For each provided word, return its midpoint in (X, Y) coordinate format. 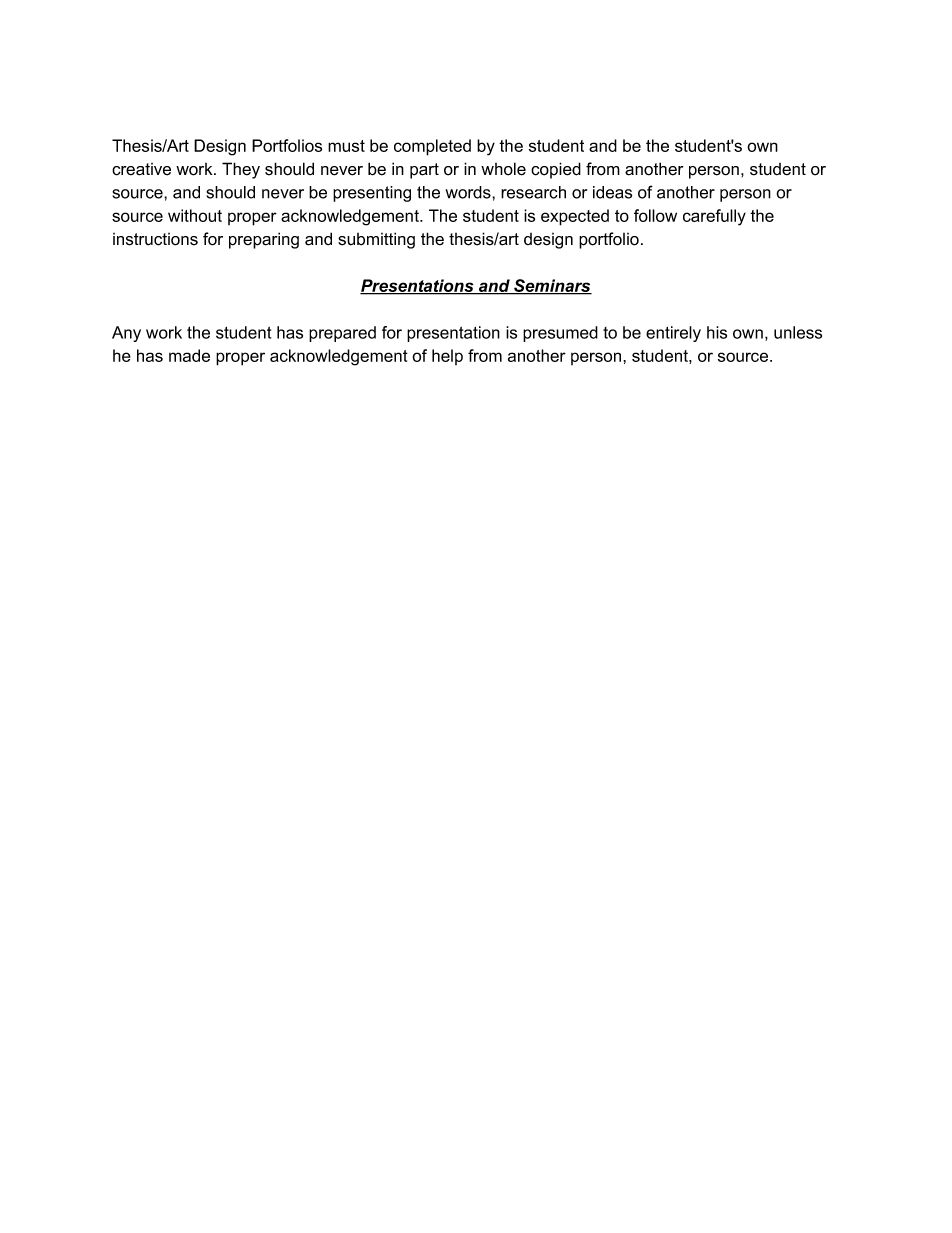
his (717, 332)
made (189, 355)
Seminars (552, 287)
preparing (264, 240)
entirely (673, 334)
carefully (714, 217)
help (447, 357)
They (241, 170)
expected (575, 217)
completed (432, 147)
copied (556, 170)
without (195, 215)
